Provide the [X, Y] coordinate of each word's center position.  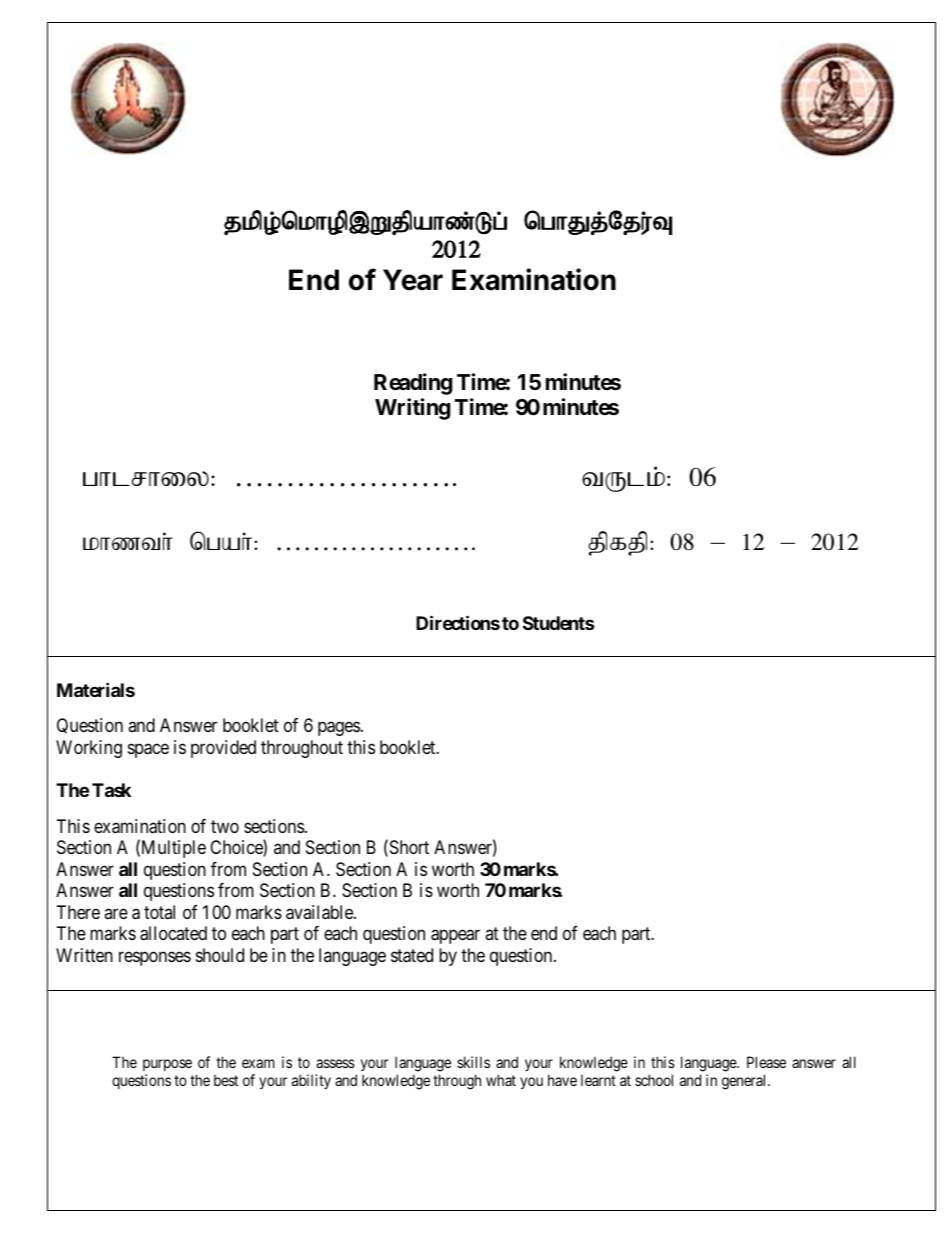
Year [413, 280]
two [225, 826]
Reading [413, 384]
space [148, 750]
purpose [167, 1067]
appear [455, 937]
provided [223, 749]
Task [111, 790]
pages [339, 729]
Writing [412, 409]
